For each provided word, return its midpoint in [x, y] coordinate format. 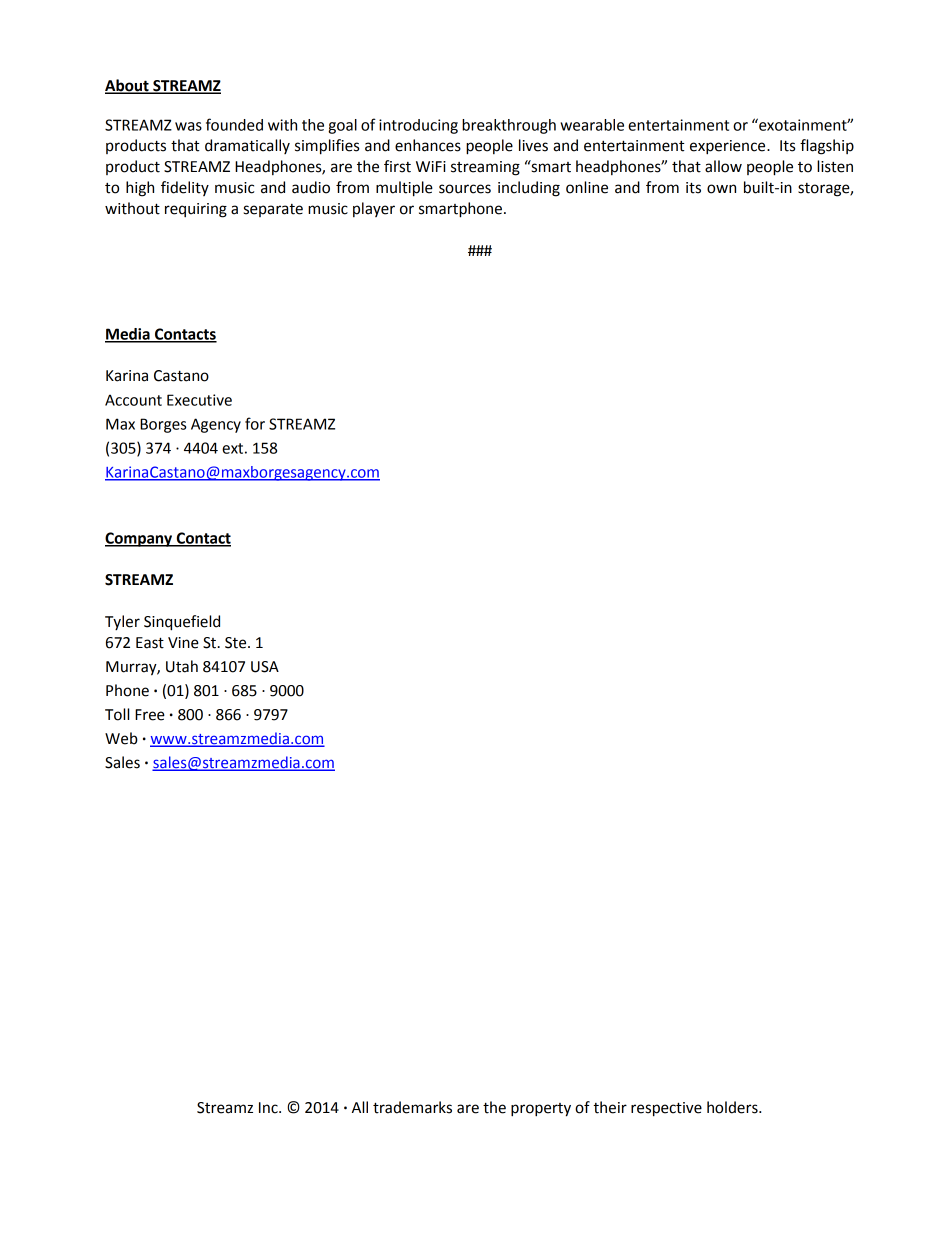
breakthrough [509, 126]
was [188, 126]
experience [729, 147]
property [541, 1110]
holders [733, 1107]
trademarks [412, 1107]
